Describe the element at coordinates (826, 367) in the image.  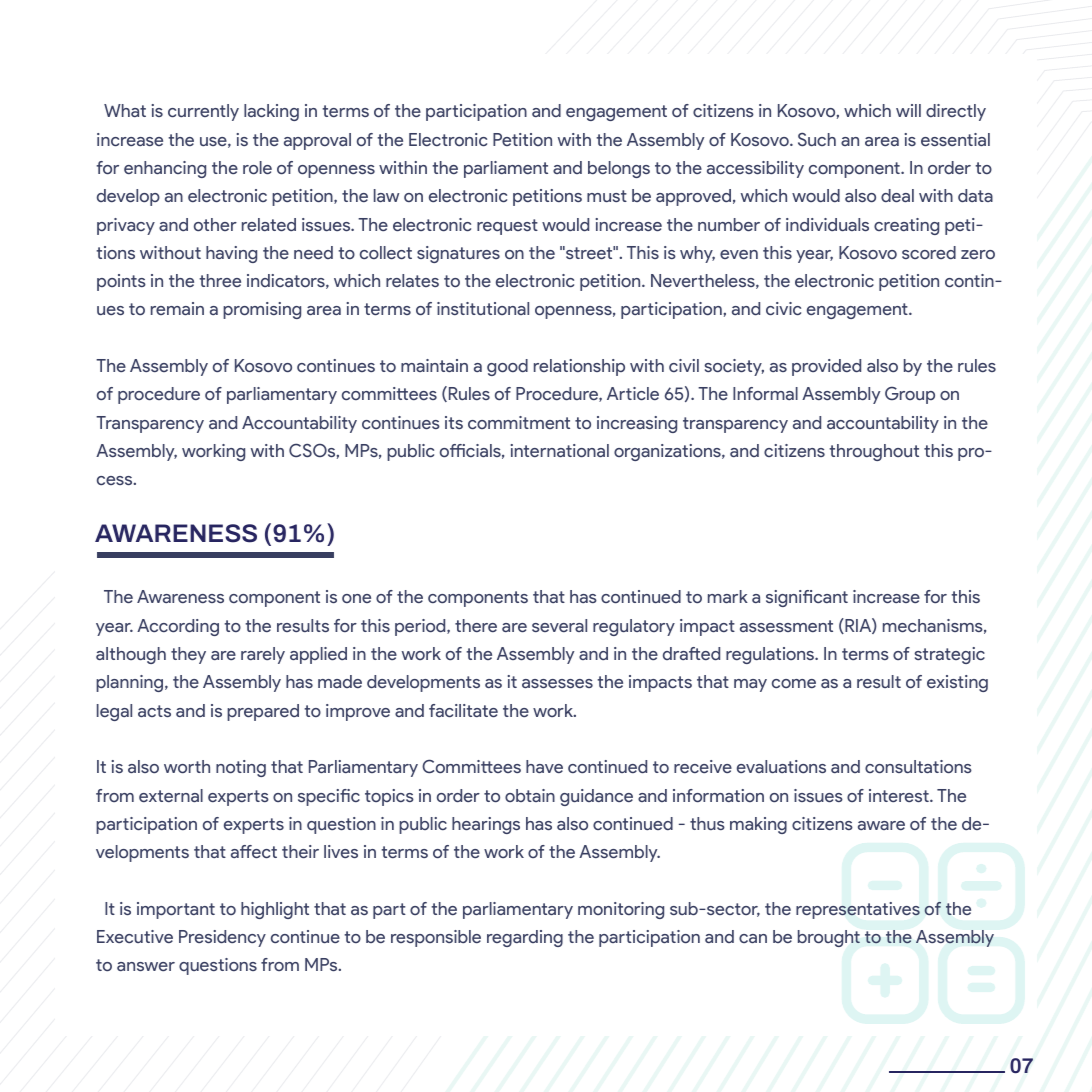
I see `provided` at that location.
